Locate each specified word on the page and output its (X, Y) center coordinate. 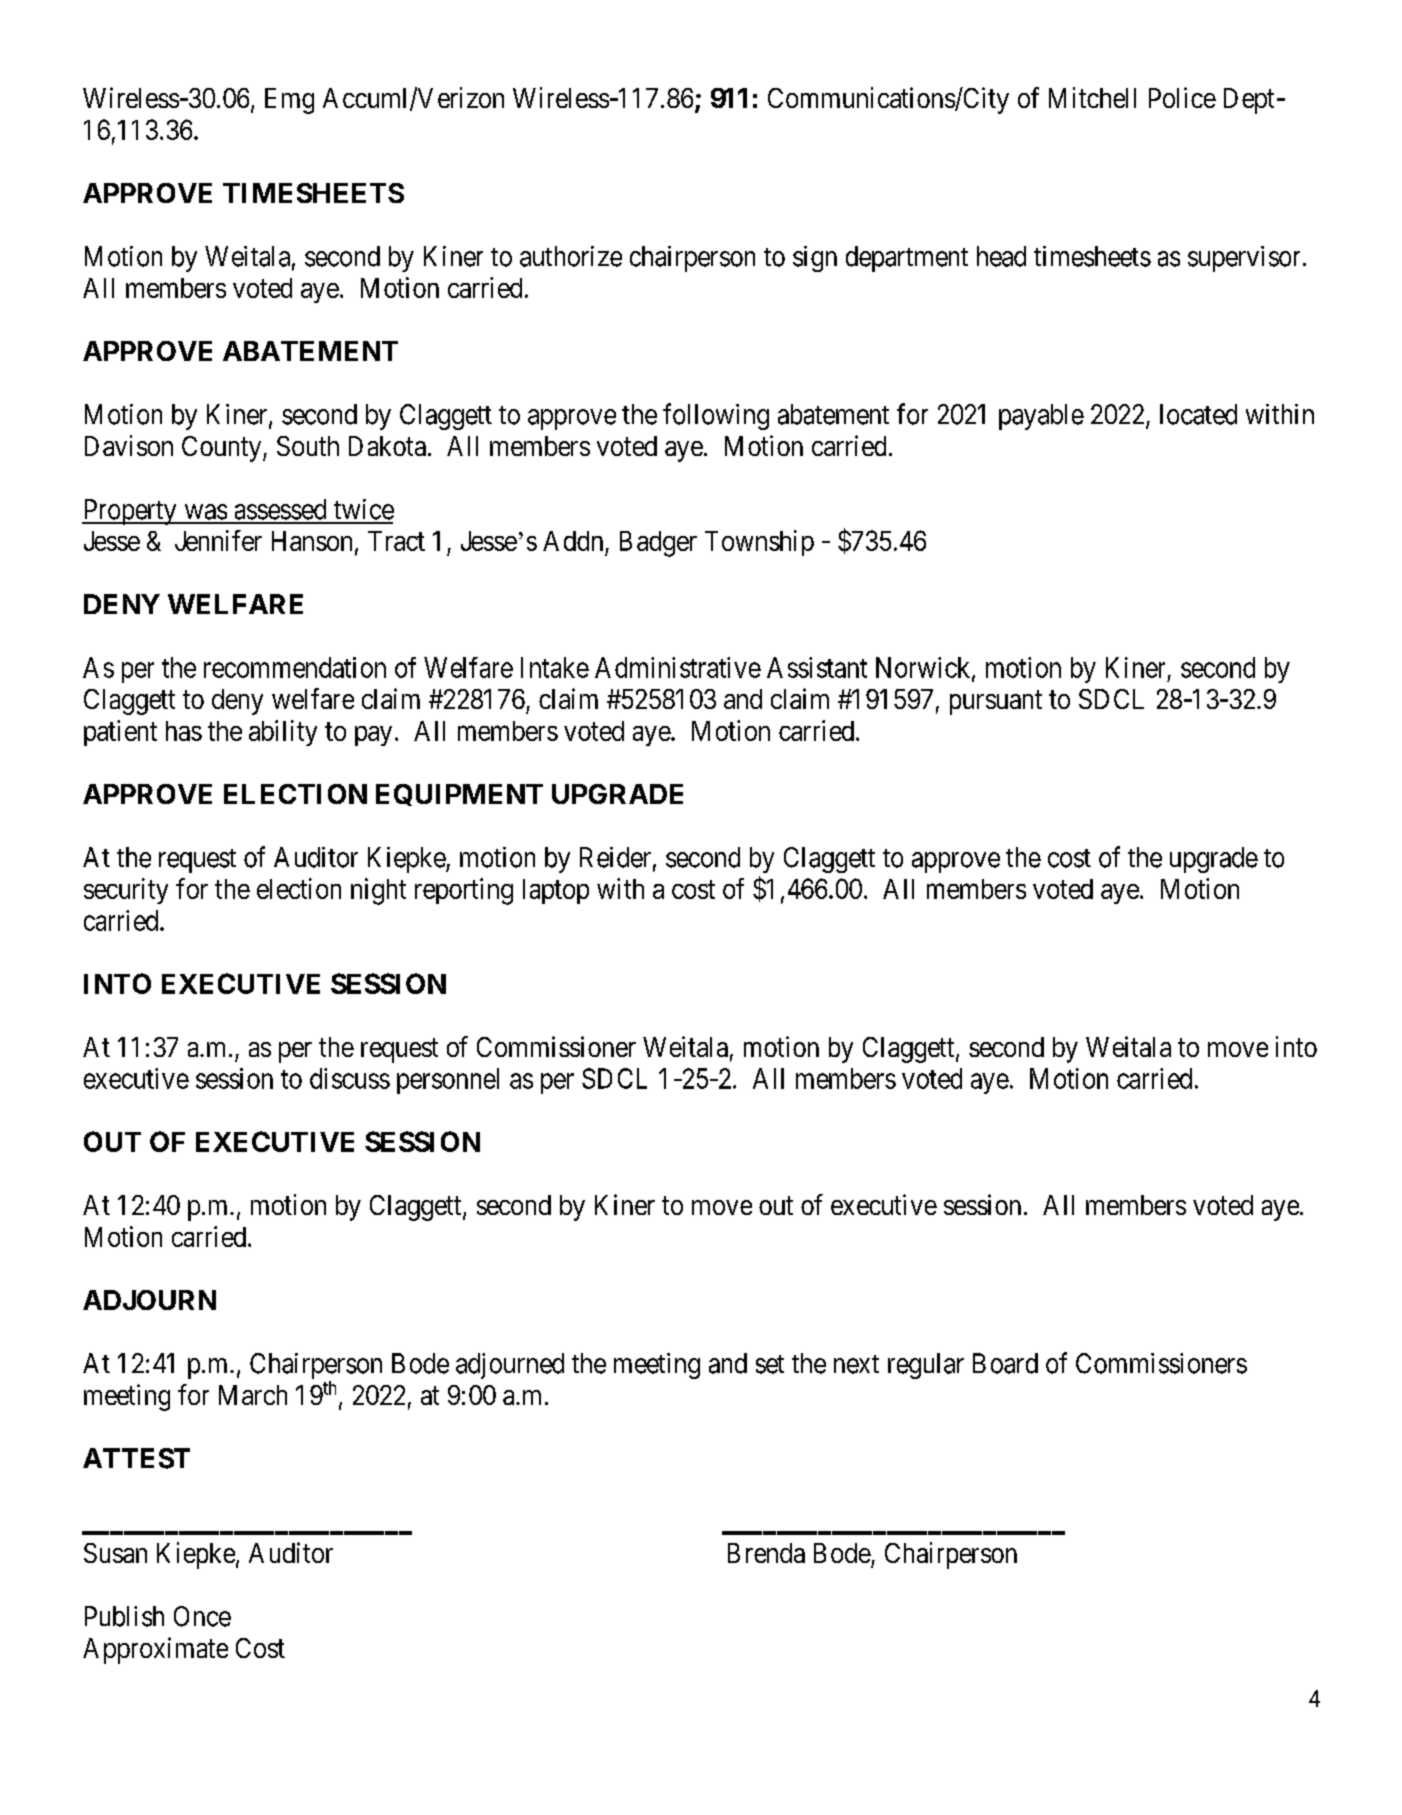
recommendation (295, 667)
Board (1005, 1363)
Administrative (678, 667)
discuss (350, 1078)
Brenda (766, 1553)
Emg (289, 101)
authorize (571, 256)
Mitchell (1092, 97)
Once (202, 1616)
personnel (448, 1081)
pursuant (996, 703)
